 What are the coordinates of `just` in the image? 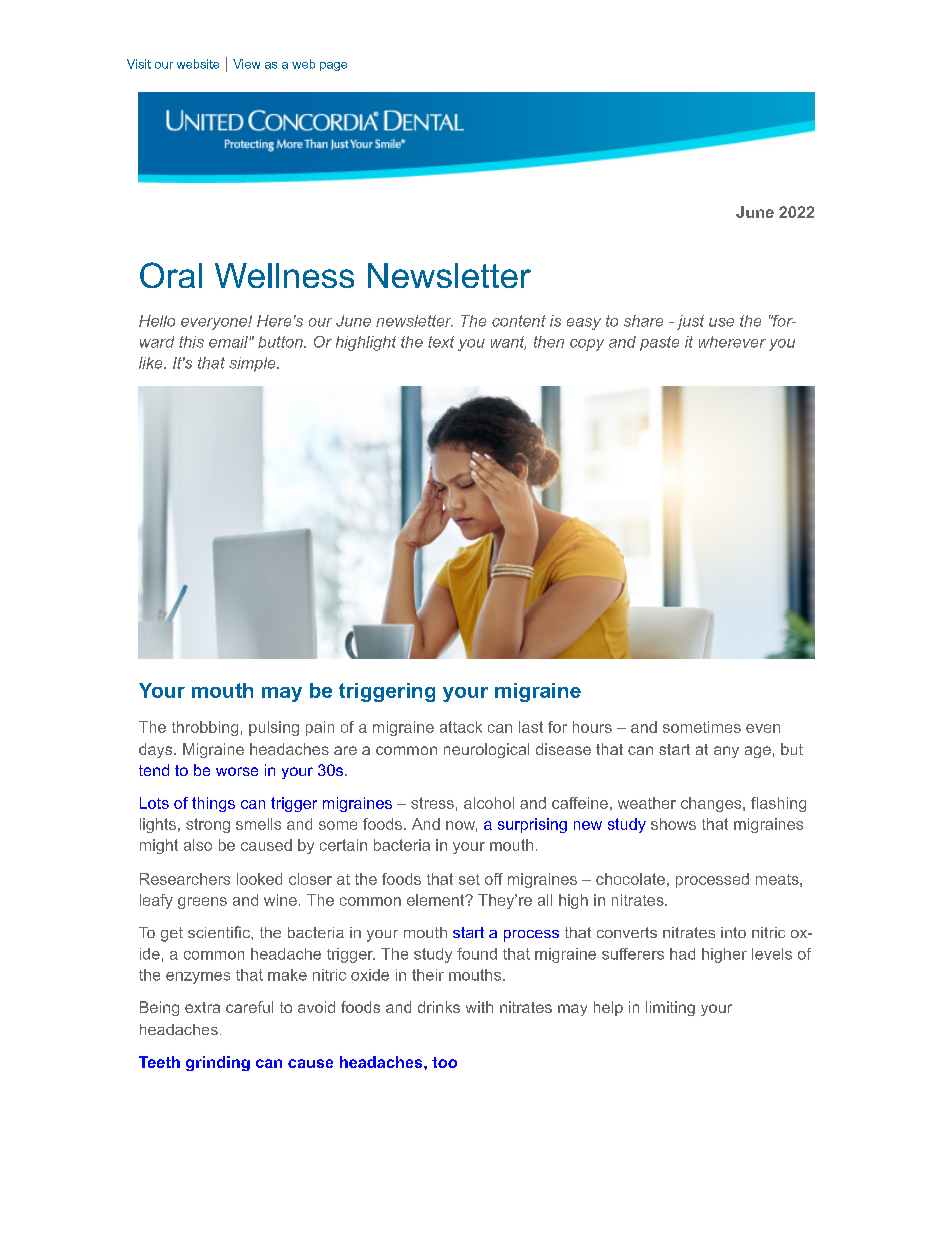 It's located at (690, 322).
